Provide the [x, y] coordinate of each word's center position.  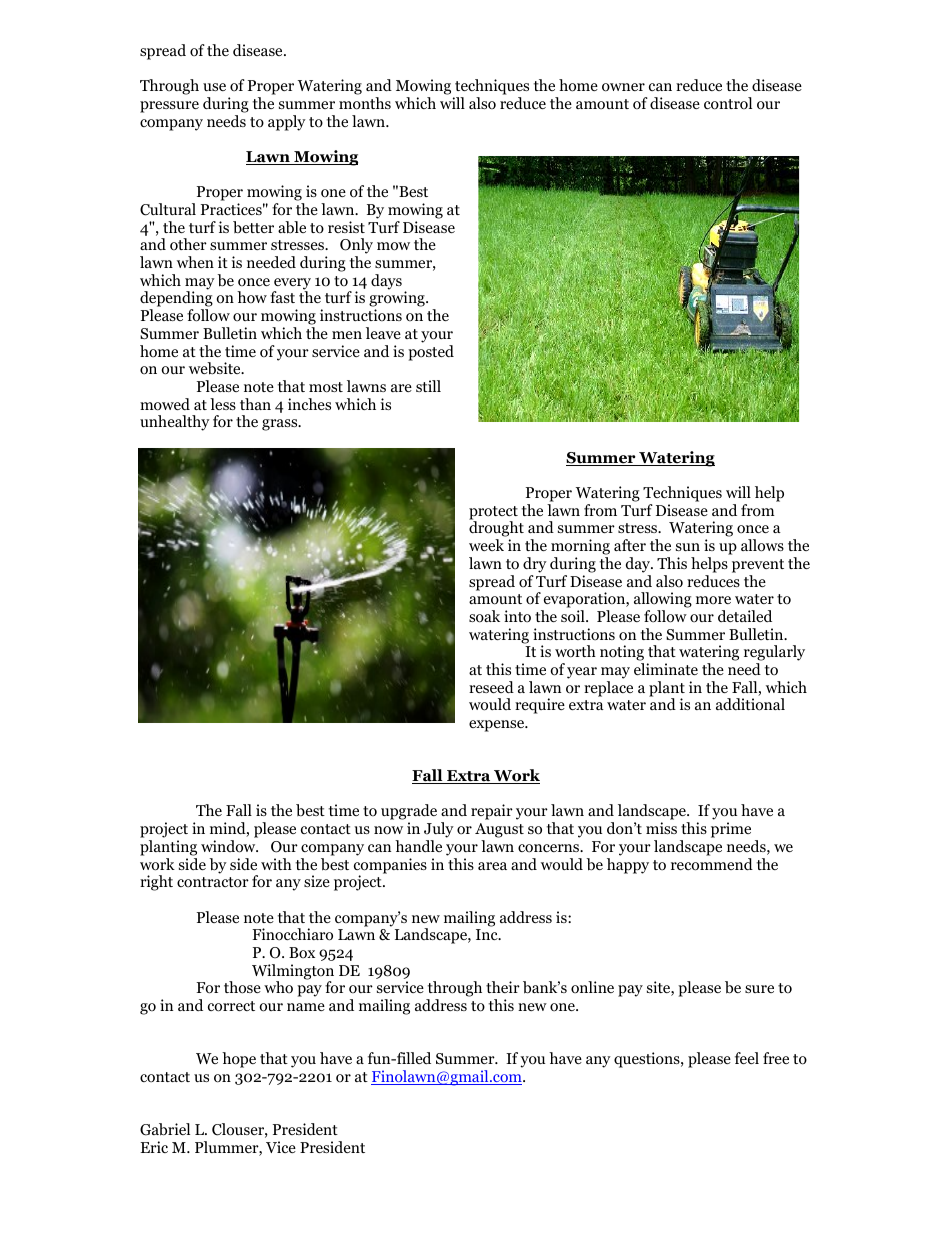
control [728, 103]
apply [287, 123]
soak [484, 616]
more [713, 600]
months [365, 103]
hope [239, 1060]
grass [281, 425]
